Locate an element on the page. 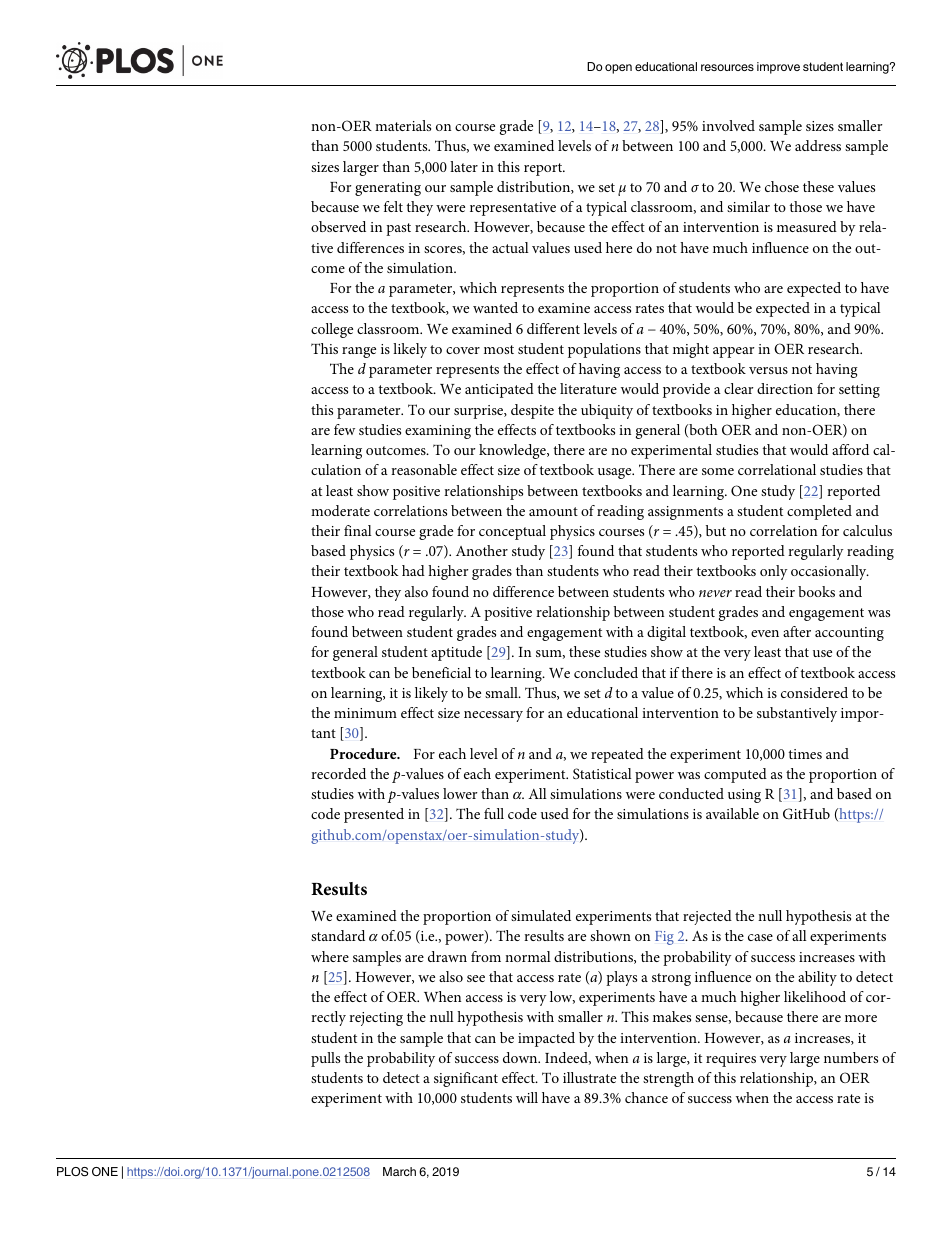 This image has width=952, height=1233. recorded is located at coordinates (338, 773).
